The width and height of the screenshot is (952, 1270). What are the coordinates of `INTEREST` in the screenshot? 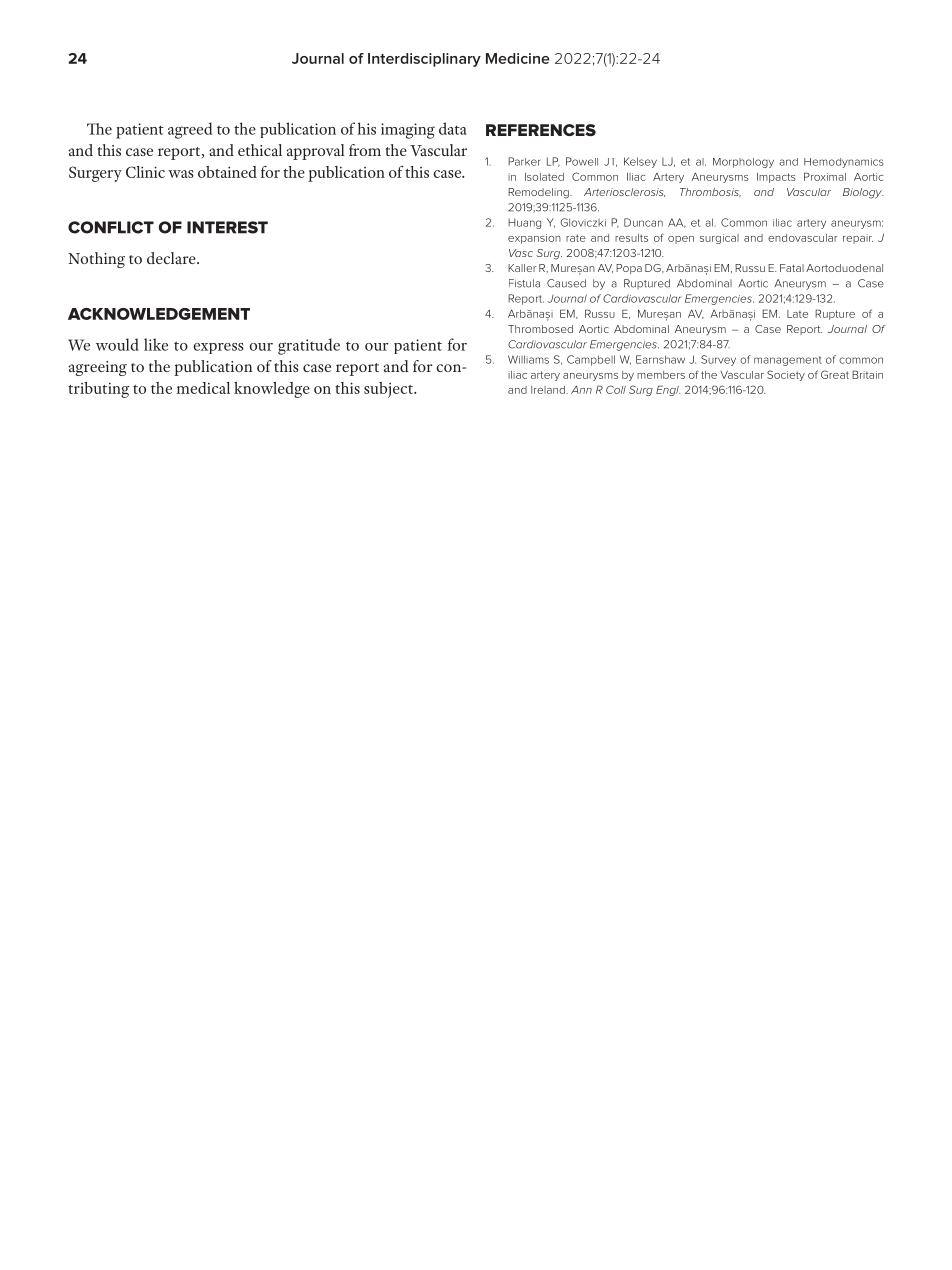 It's located at (227, 227).
